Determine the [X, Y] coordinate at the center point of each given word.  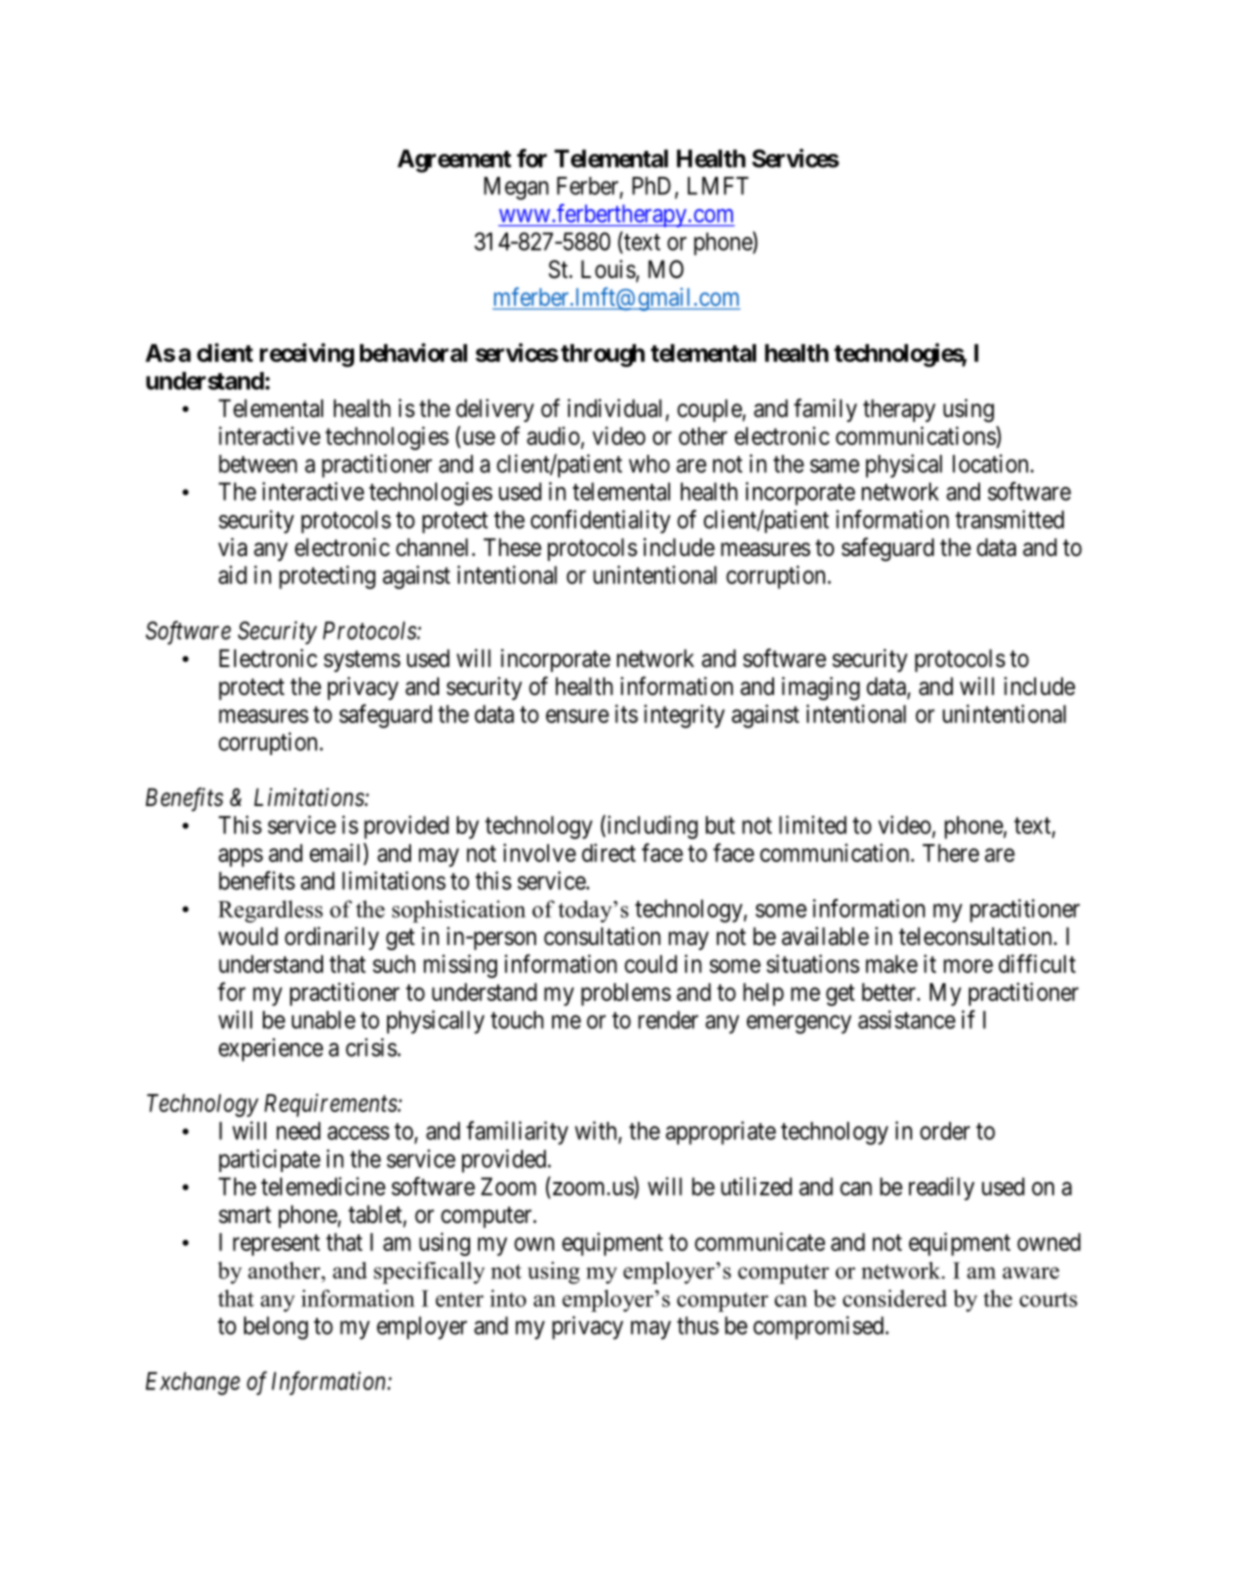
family [825, 410]
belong [276, 1328]
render [668, 1020]
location [990, 463]
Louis [608, 269]
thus [698, 1325]
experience [271, 1049]
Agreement [454, 161]
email [337, 852]
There [950, 853]
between [258, 464]
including [651, 827]
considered [895, 1298]
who [649, 464]
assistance [907, 1019]
